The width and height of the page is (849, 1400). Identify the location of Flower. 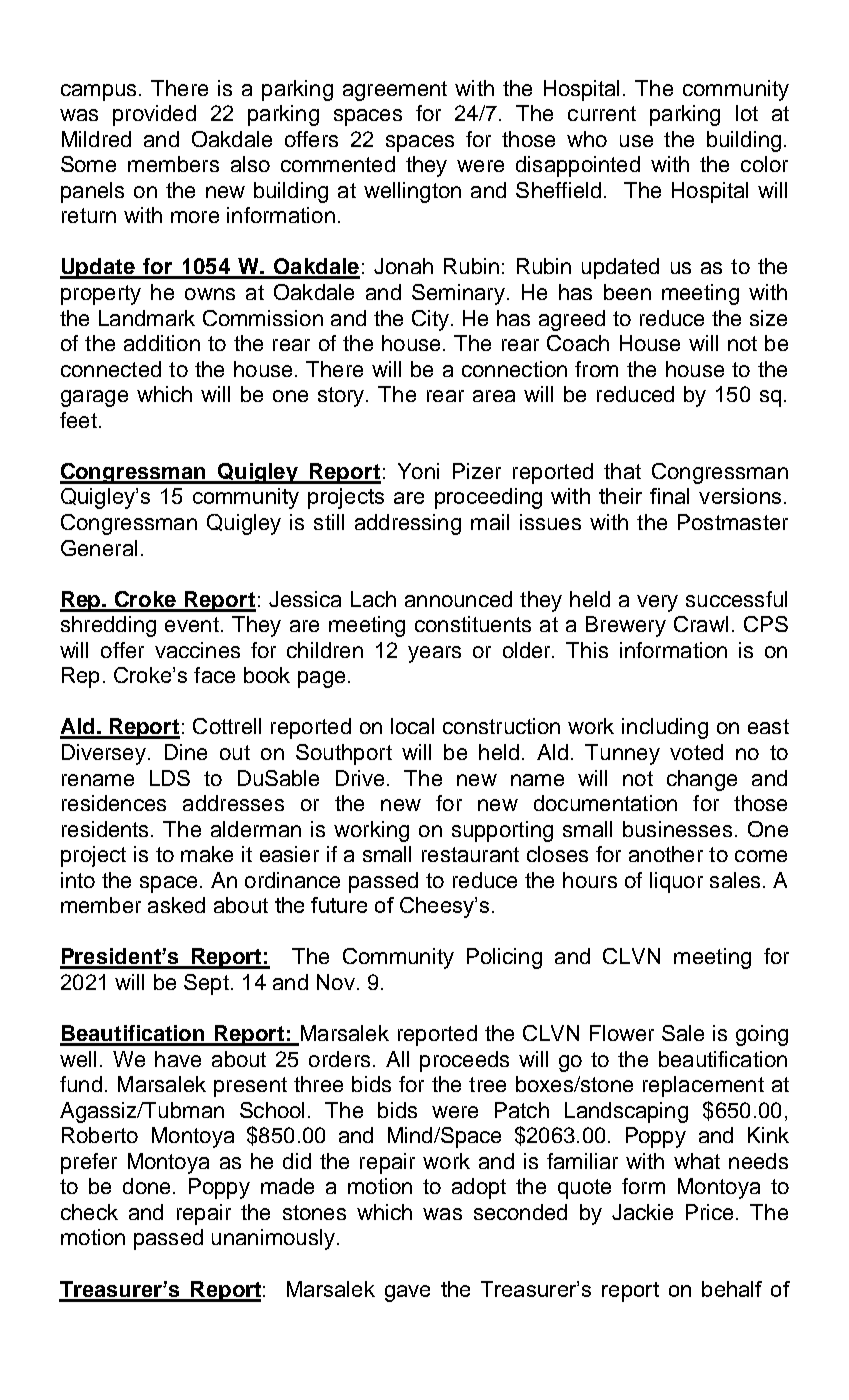
(622, 1033).
